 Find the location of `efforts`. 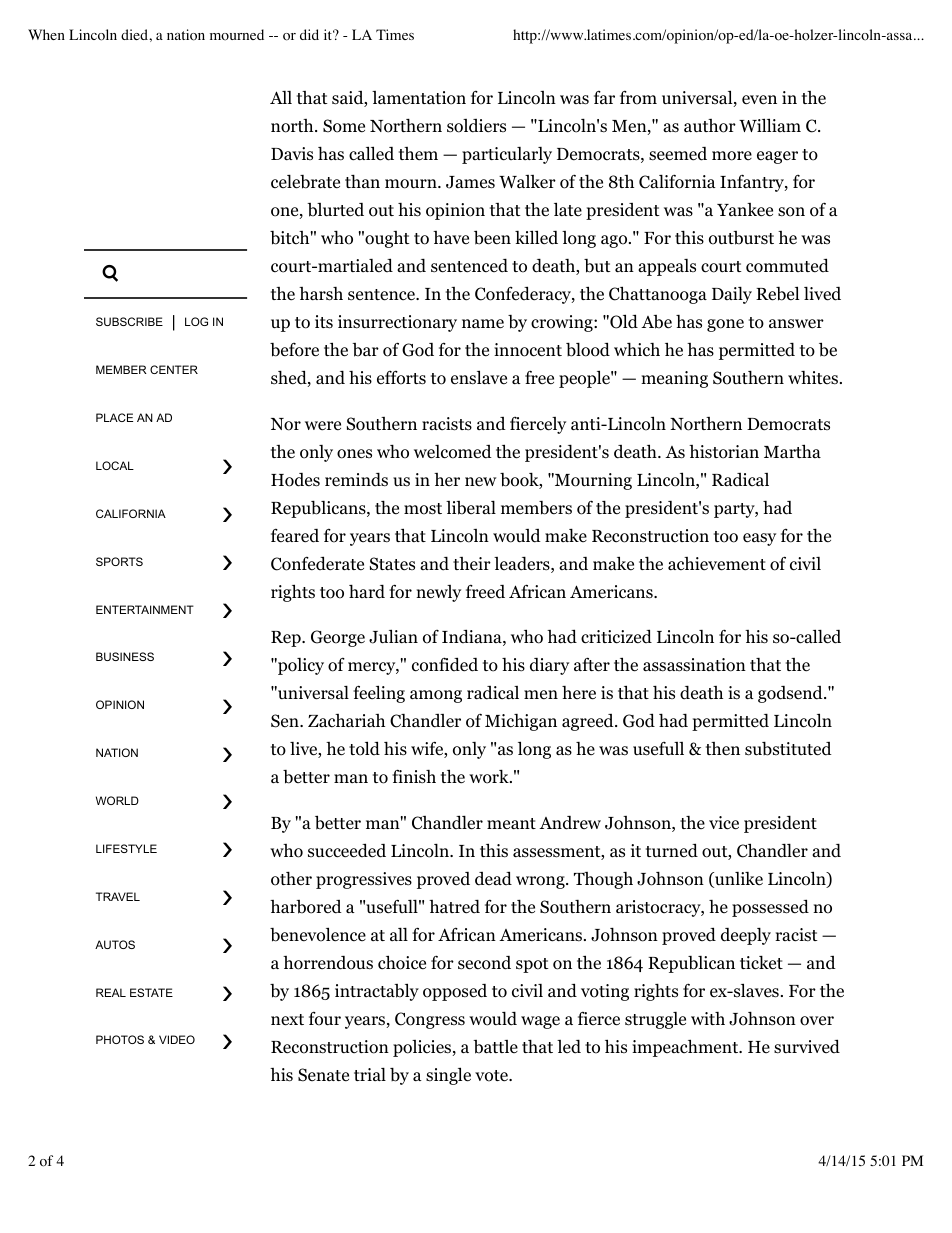

efforts is located at coordinates (401, 377).
